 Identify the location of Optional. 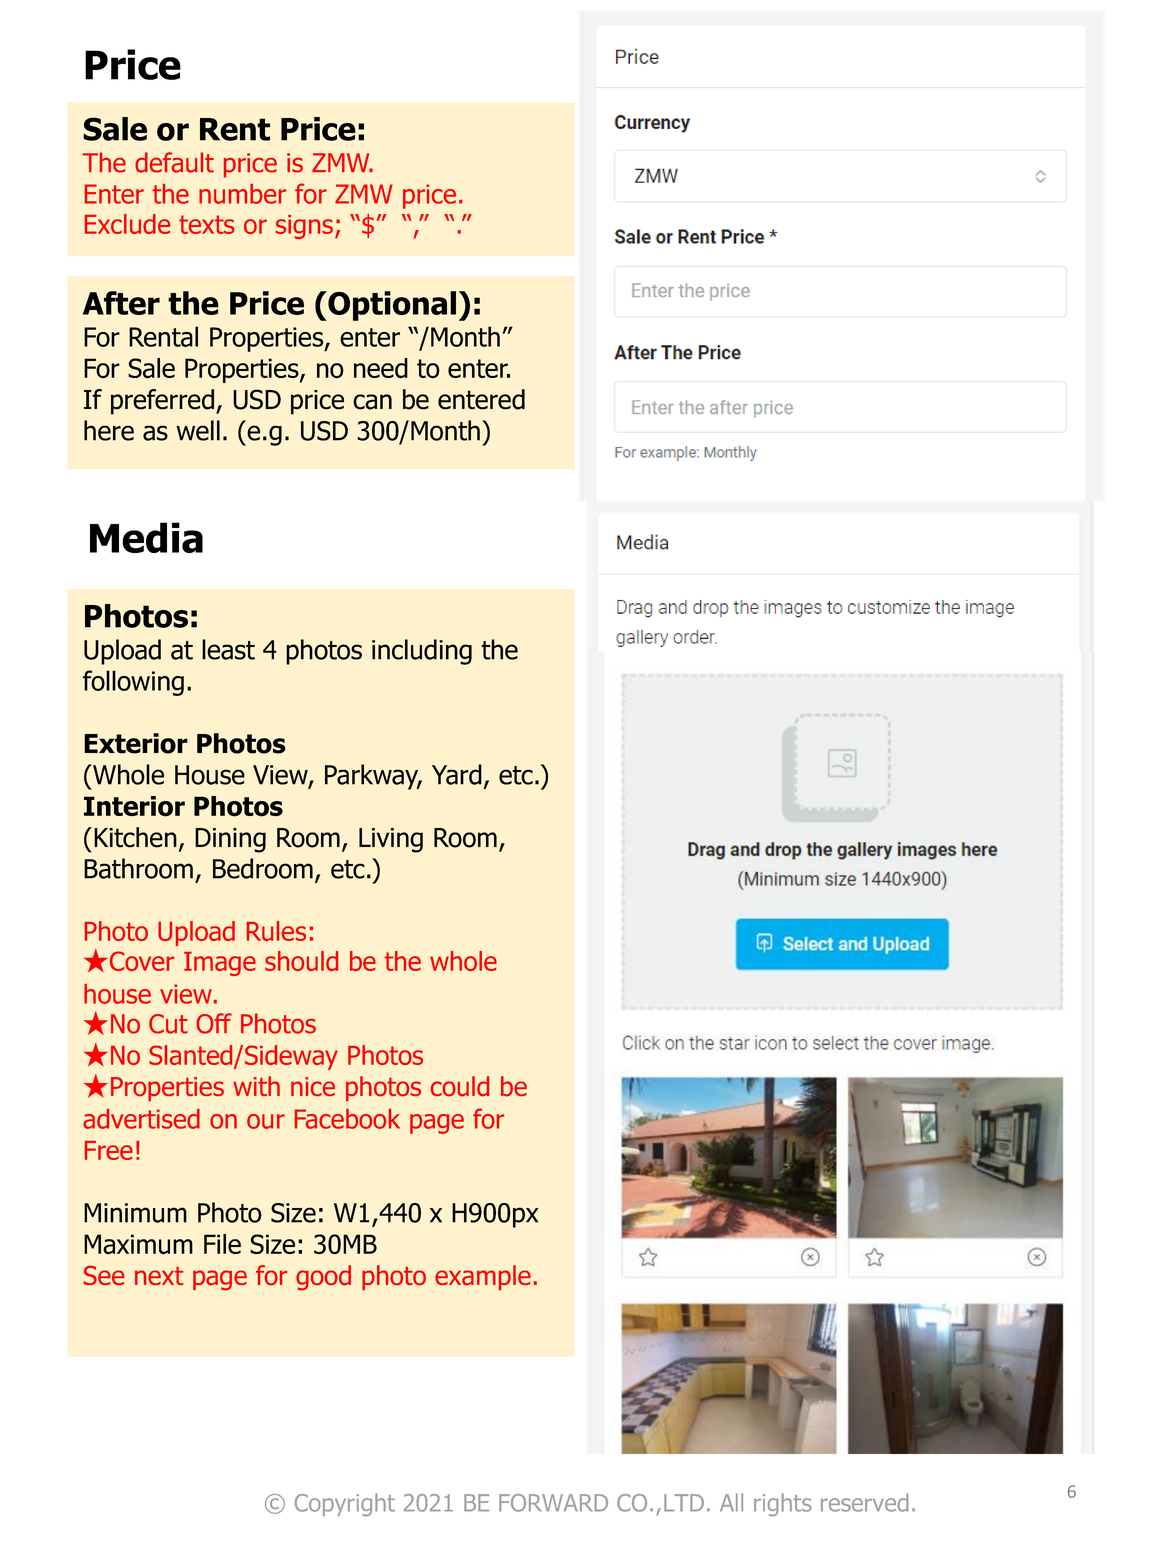
(391, 306).
